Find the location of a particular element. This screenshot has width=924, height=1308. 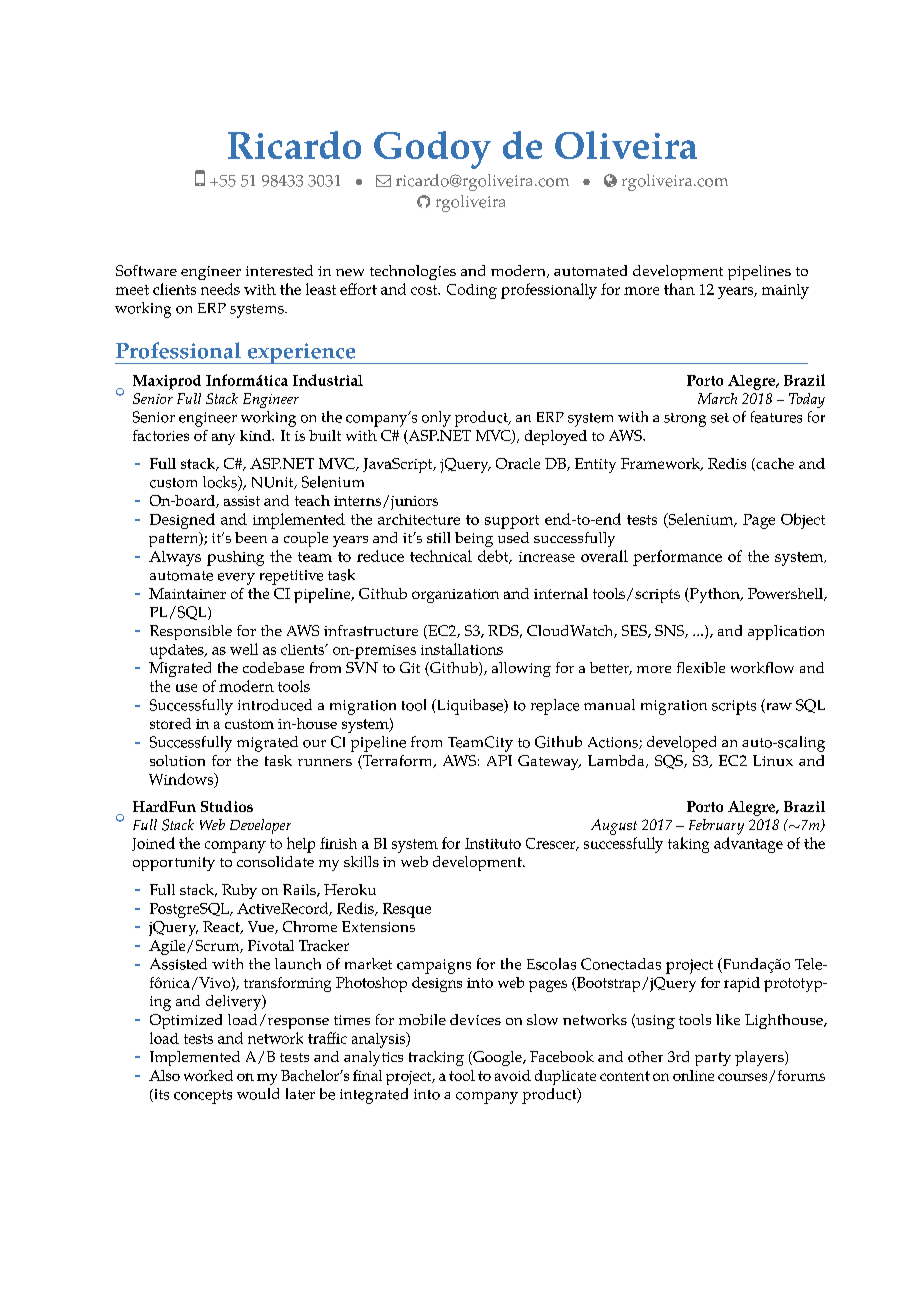

updates is located at coordinates (178, 651).
